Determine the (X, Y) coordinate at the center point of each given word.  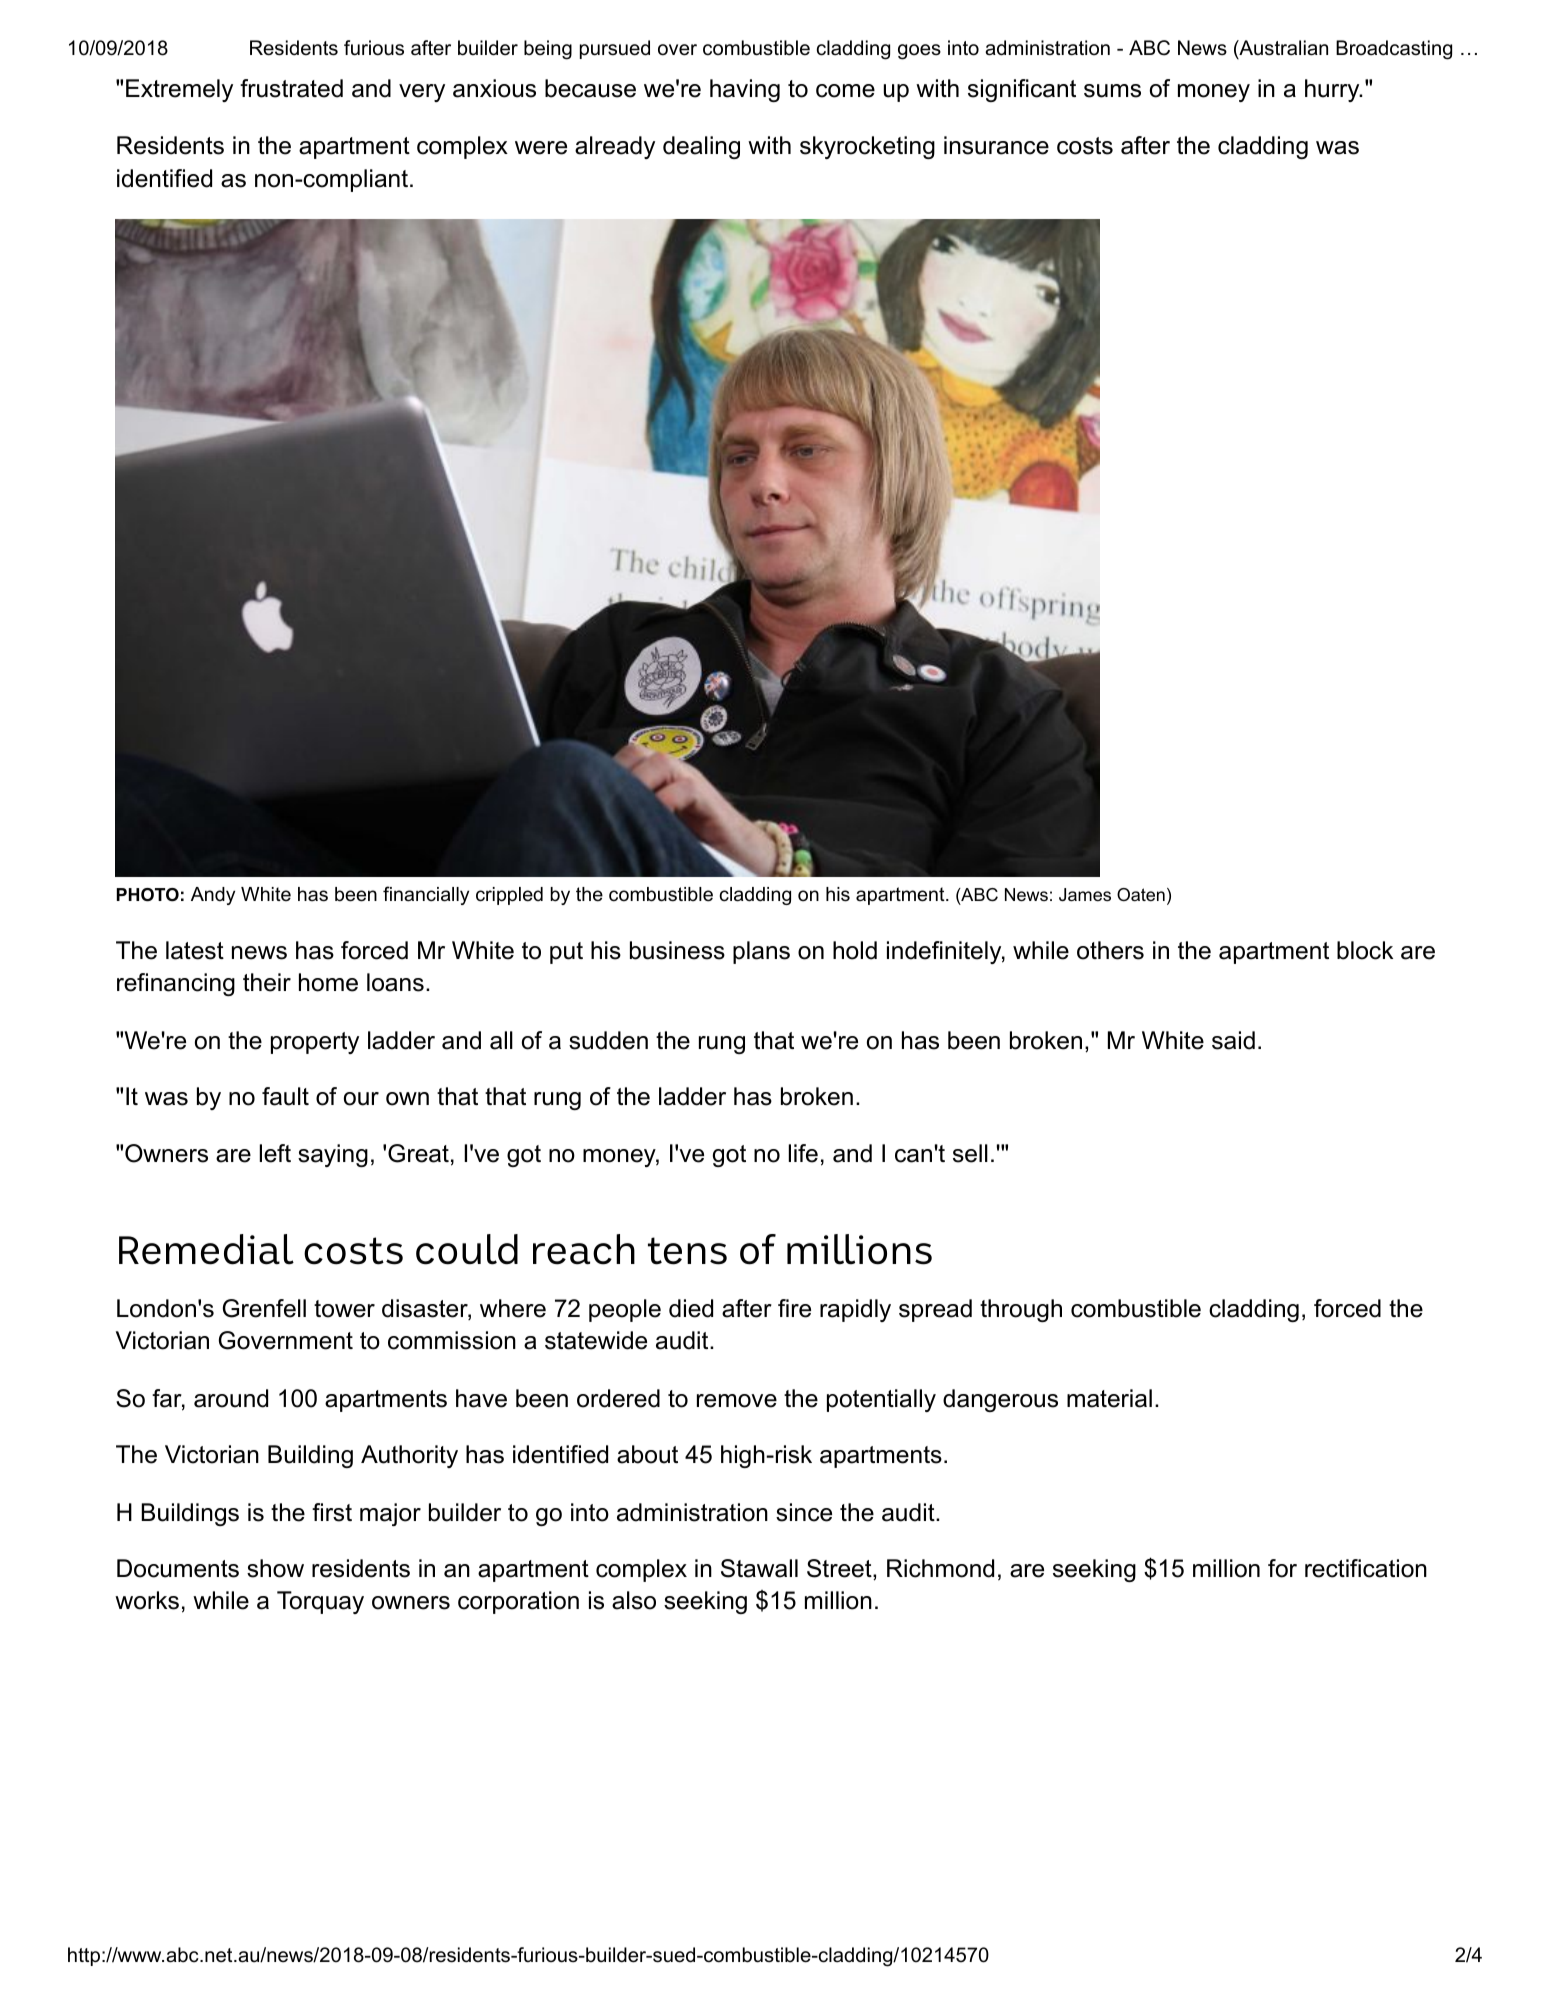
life (803, 1153)
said (1233, 1040)
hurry (1333, 90)
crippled (509, 896)
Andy (213, 896)
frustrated (291, 88)
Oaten (1141, 894)
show (275, 1568)
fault (285, 1096)
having (745, 90)
